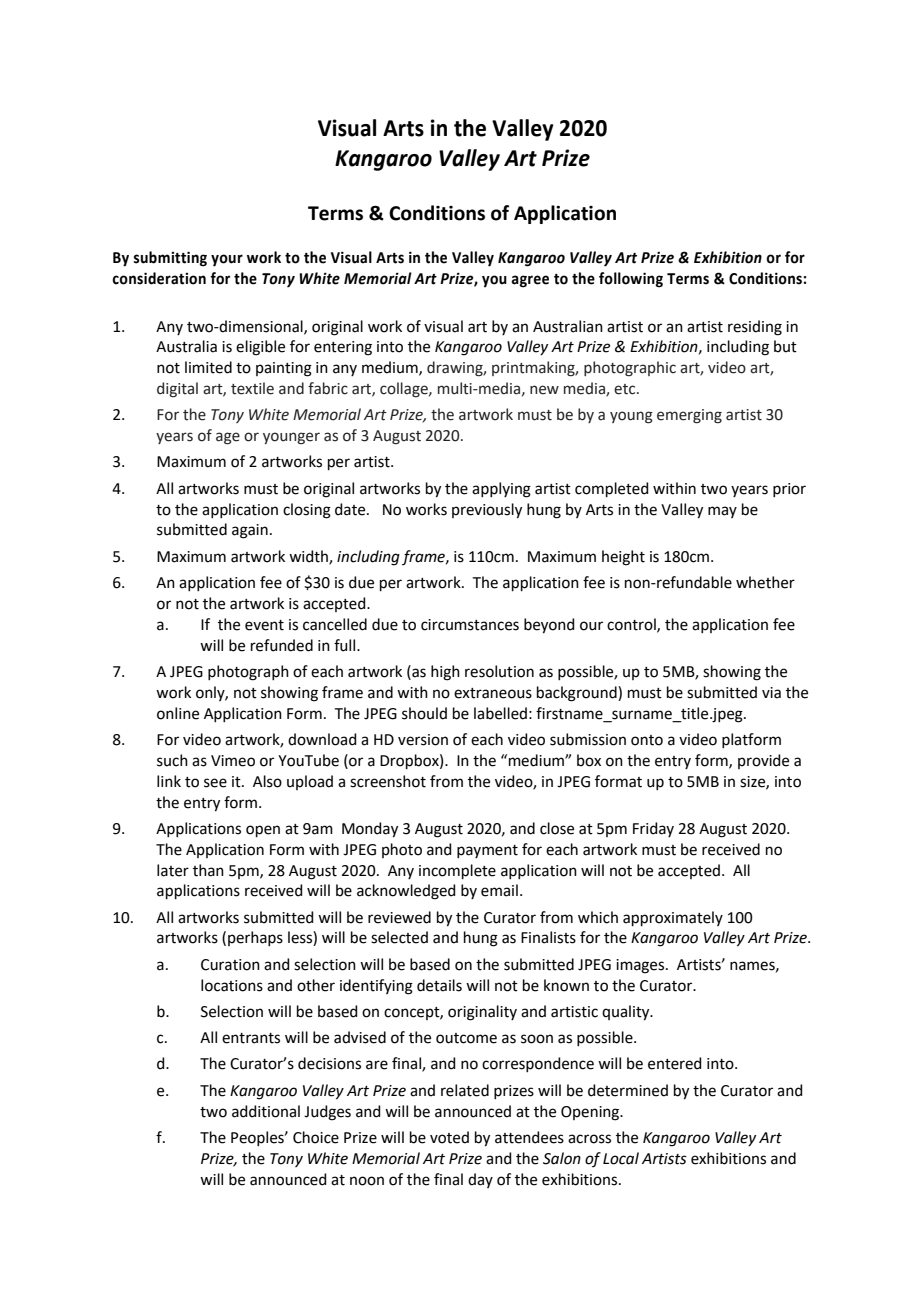  Describe the element at coordinates (439, 985) in the document. I see `details` at that location.
